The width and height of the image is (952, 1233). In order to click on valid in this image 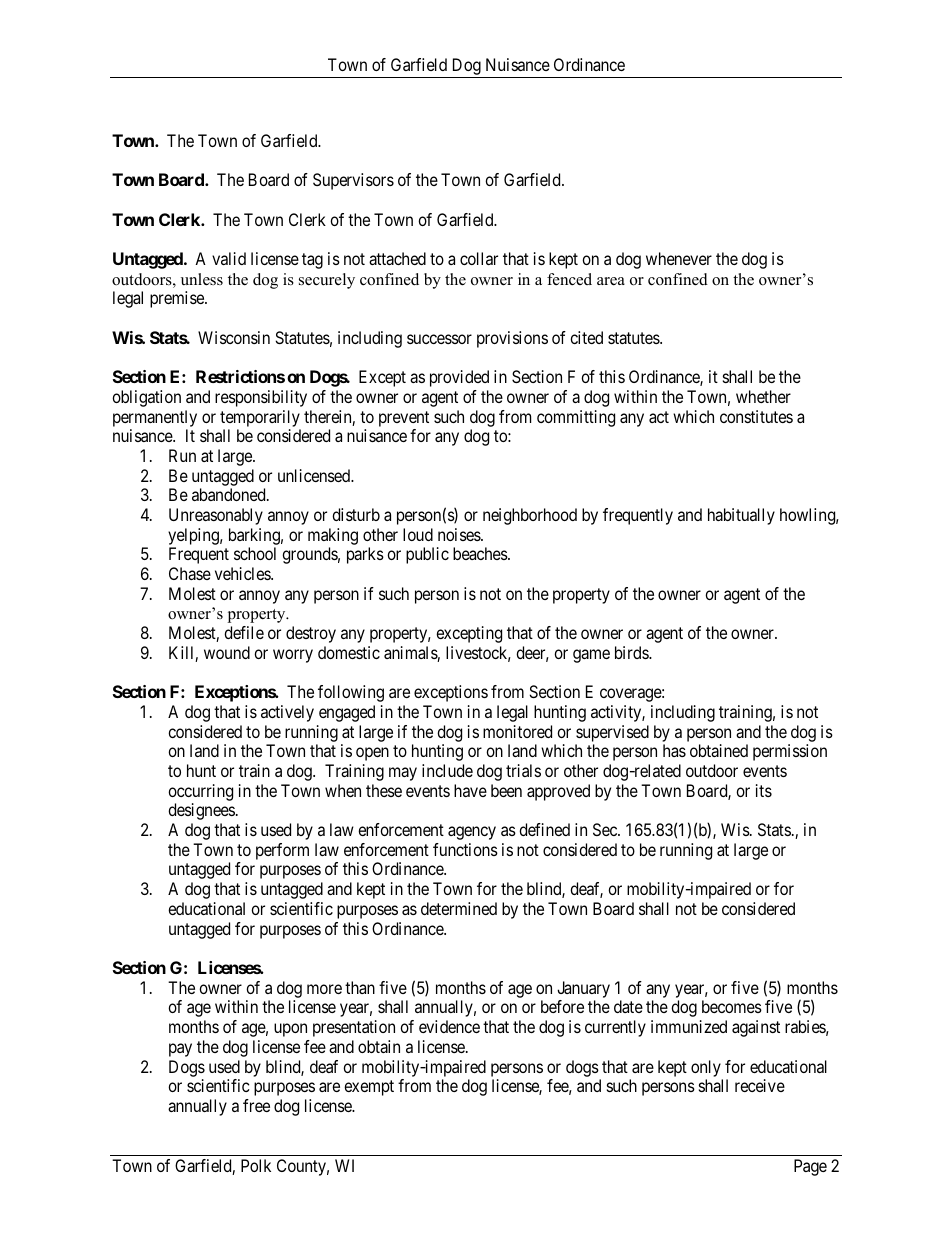, I will do `click(229, 258)`.
